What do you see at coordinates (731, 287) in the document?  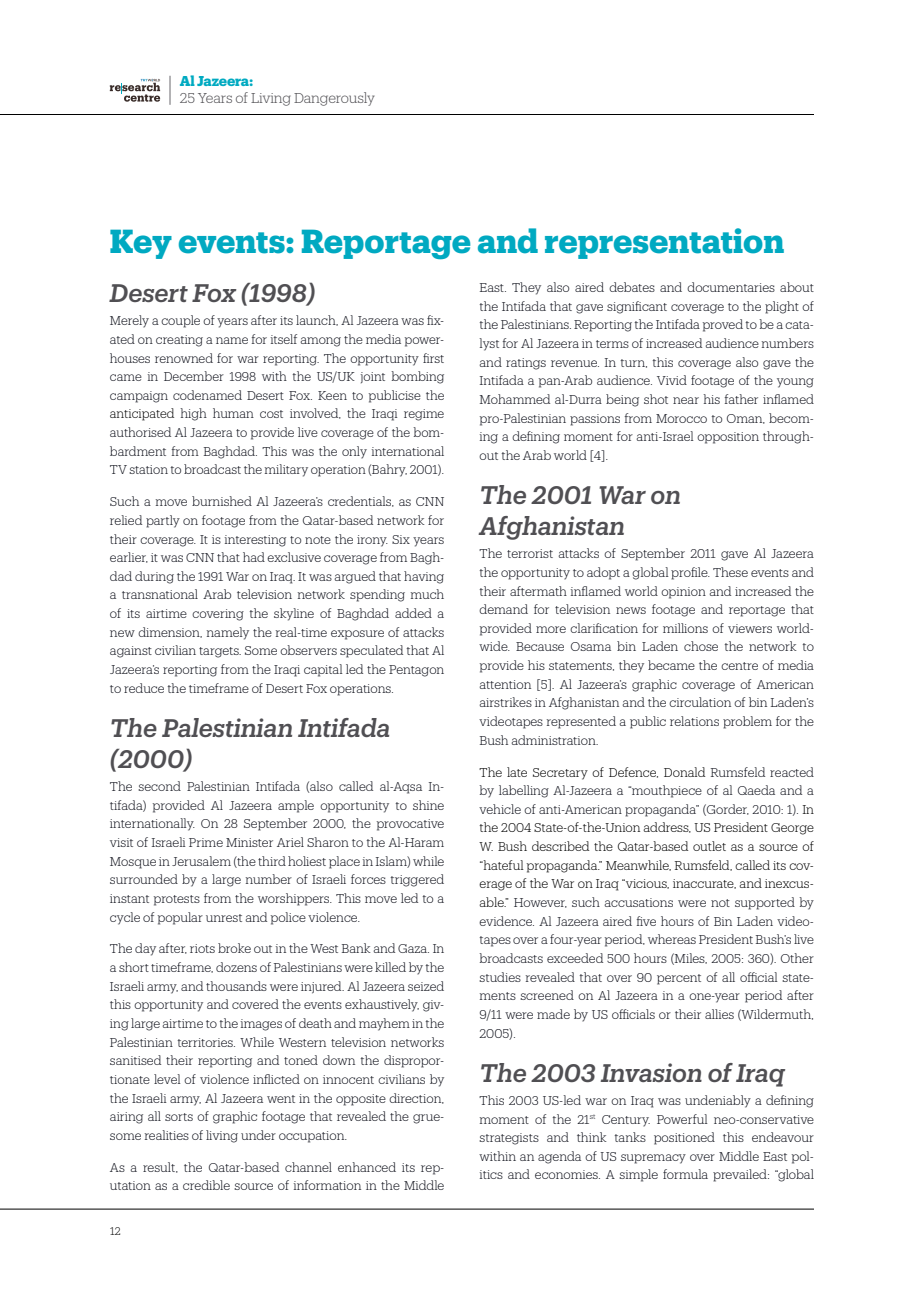 I see `documentaries` at bounding box center [731, 287].
